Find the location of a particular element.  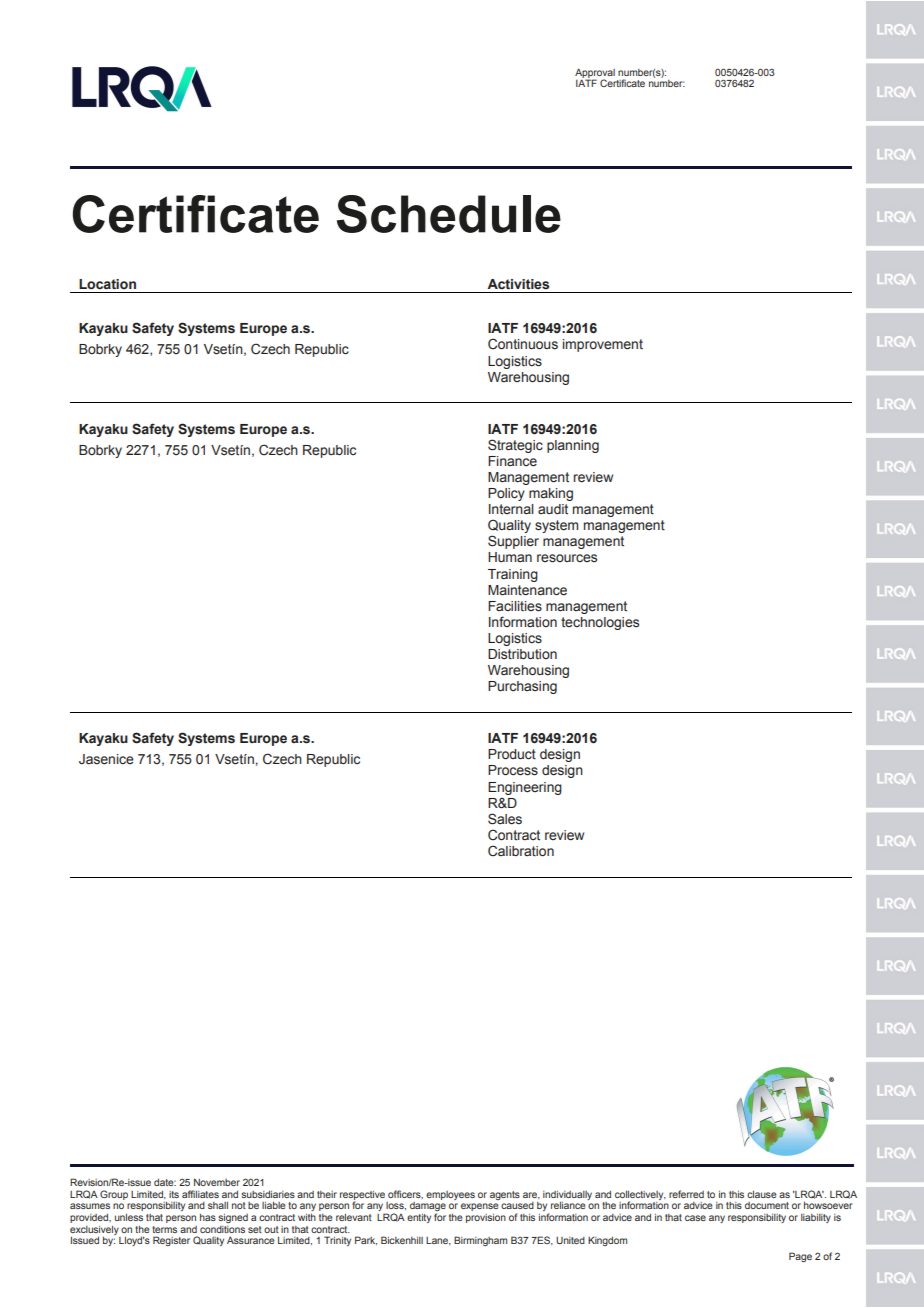

Calibration is located at coordinates (521, 851).
